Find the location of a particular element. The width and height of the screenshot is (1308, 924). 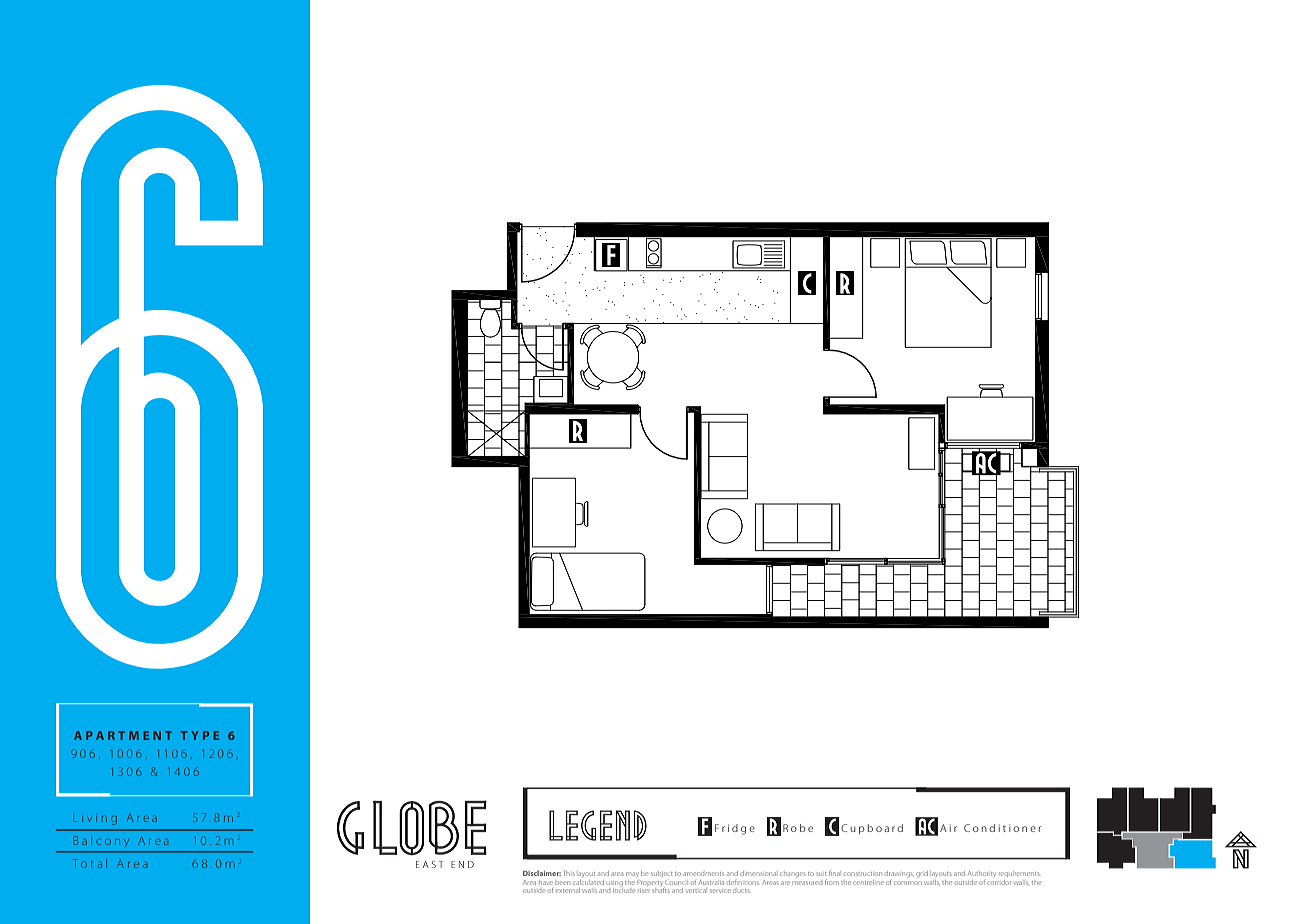

Air is located at coordinates (948, 828).
